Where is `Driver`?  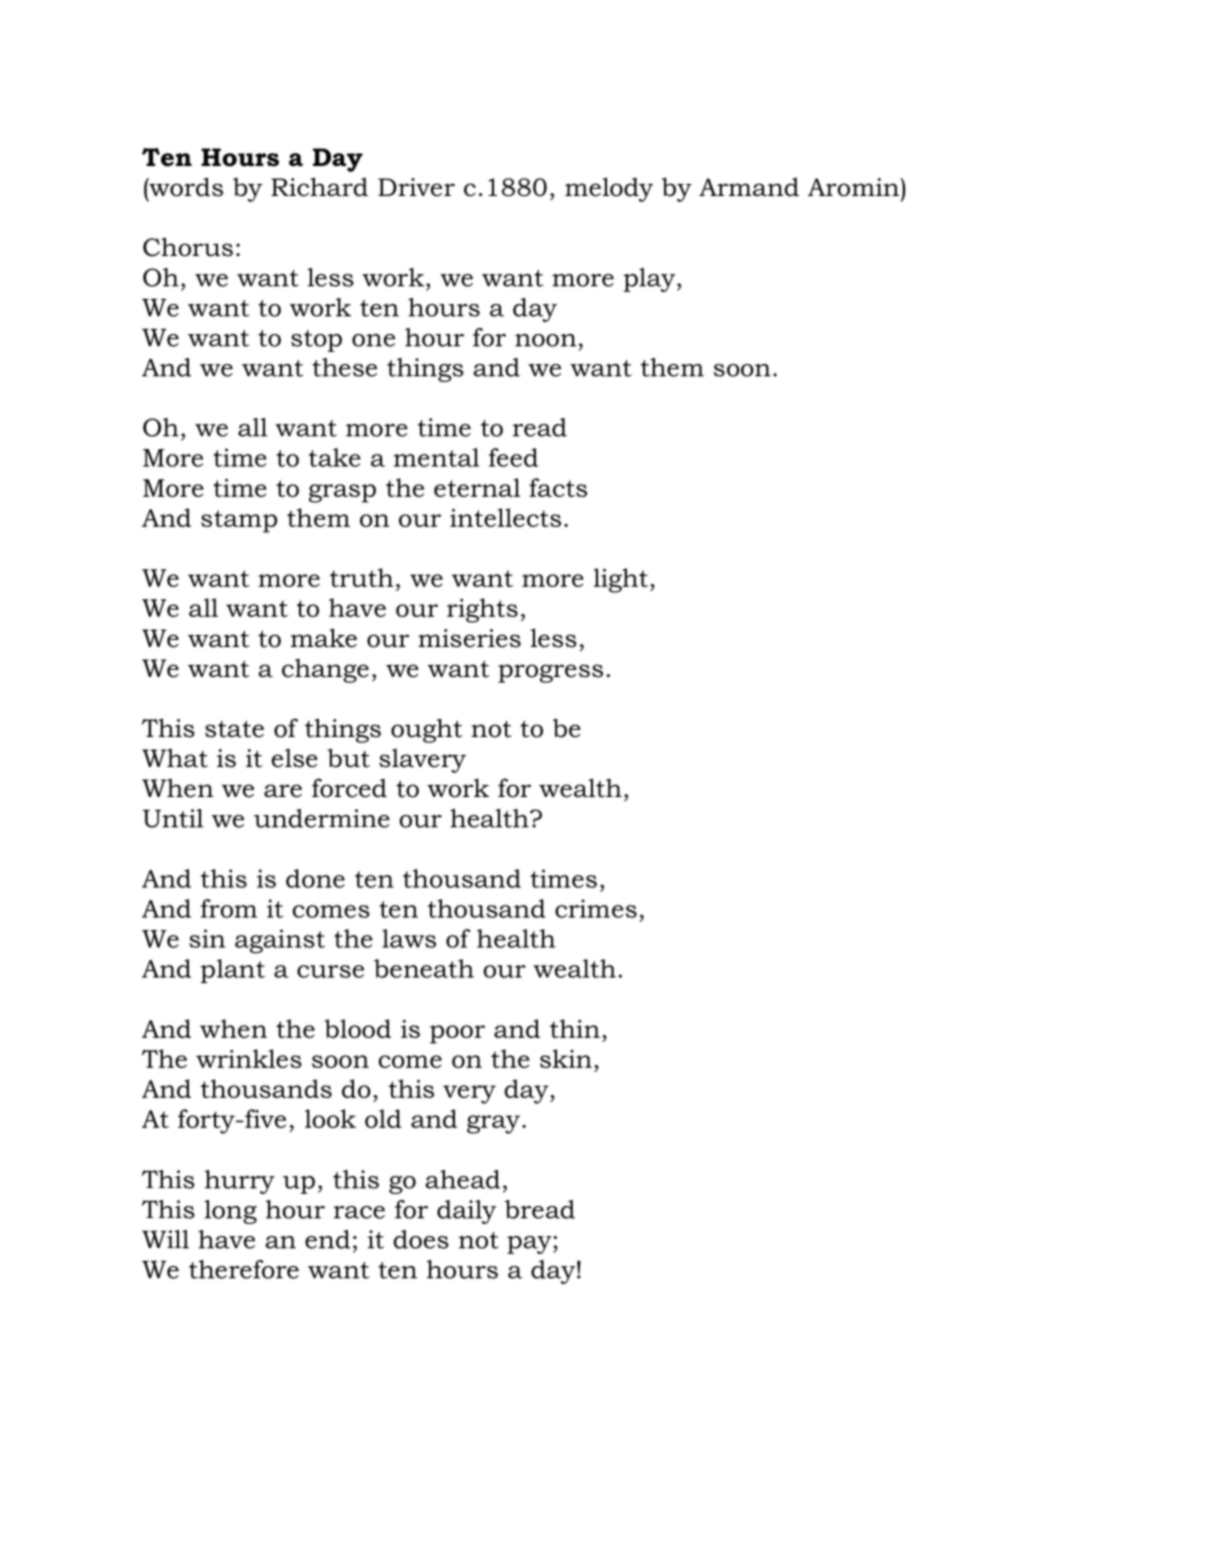
Driver is located at coordinates (416, 187).
